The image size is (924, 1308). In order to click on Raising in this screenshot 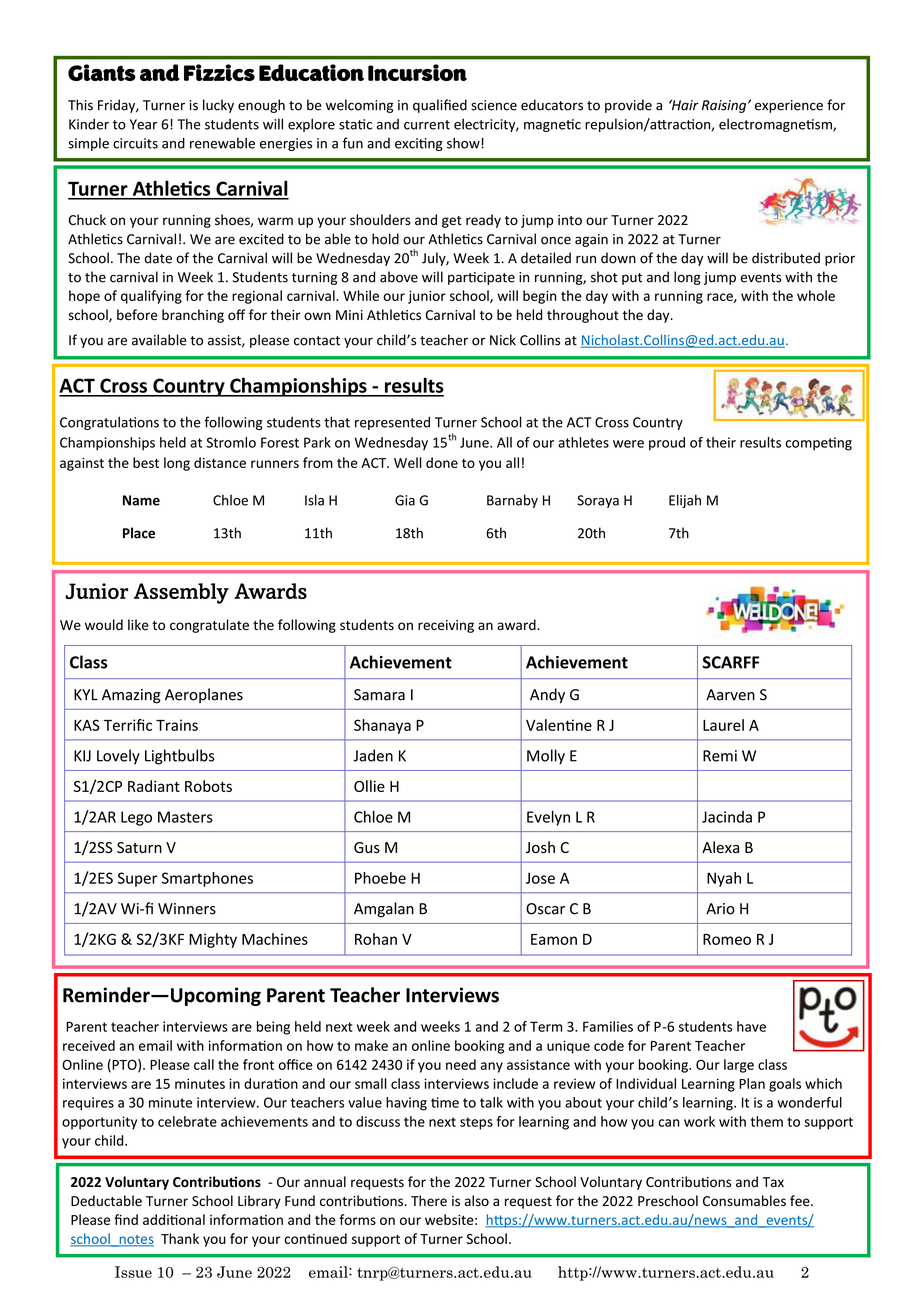, I will do `click(725, 106)`.
